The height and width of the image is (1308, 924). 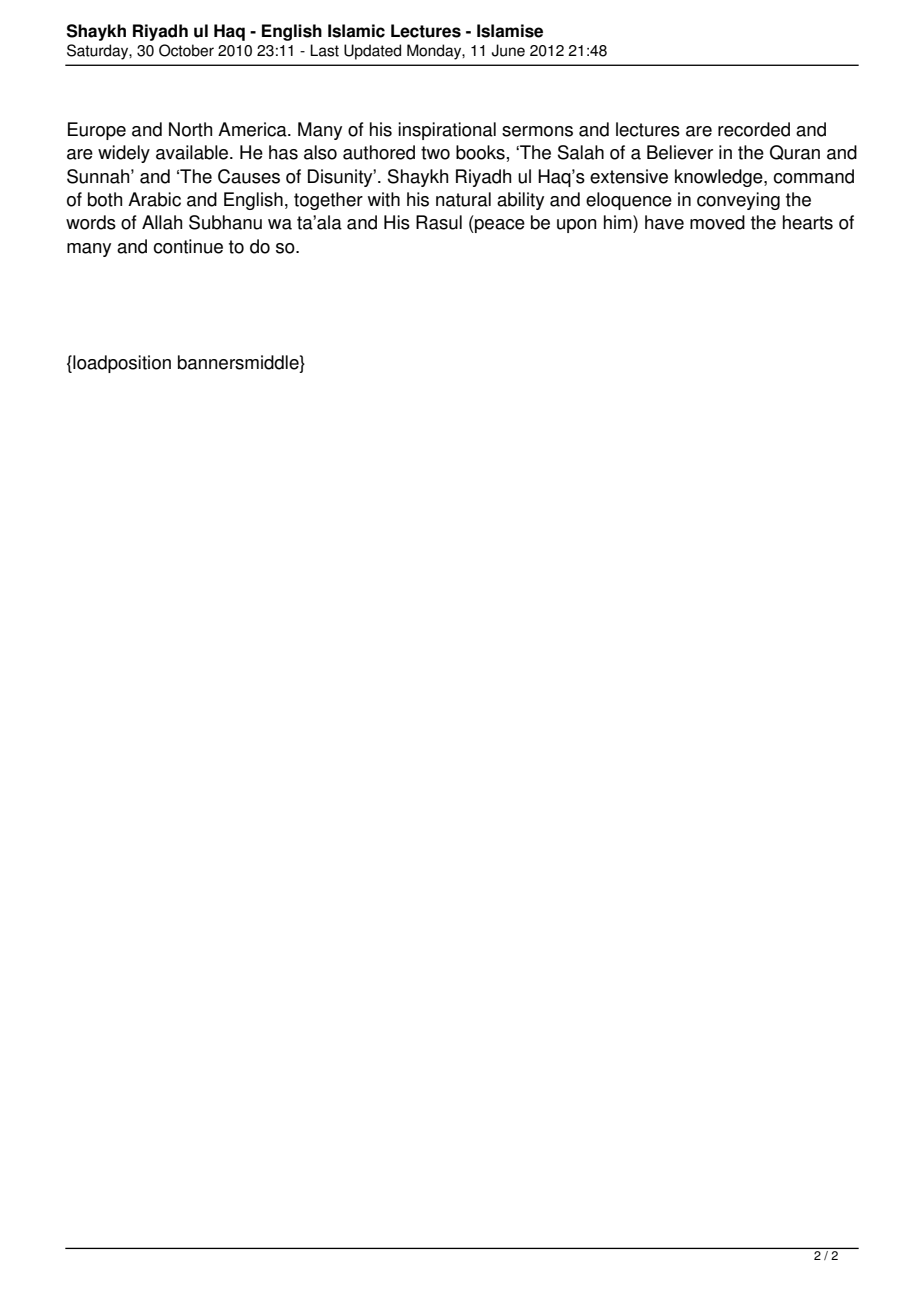 What do you see at coordinates (508, 50) in the image?
I see `June` at bounding box center [508, 50].
